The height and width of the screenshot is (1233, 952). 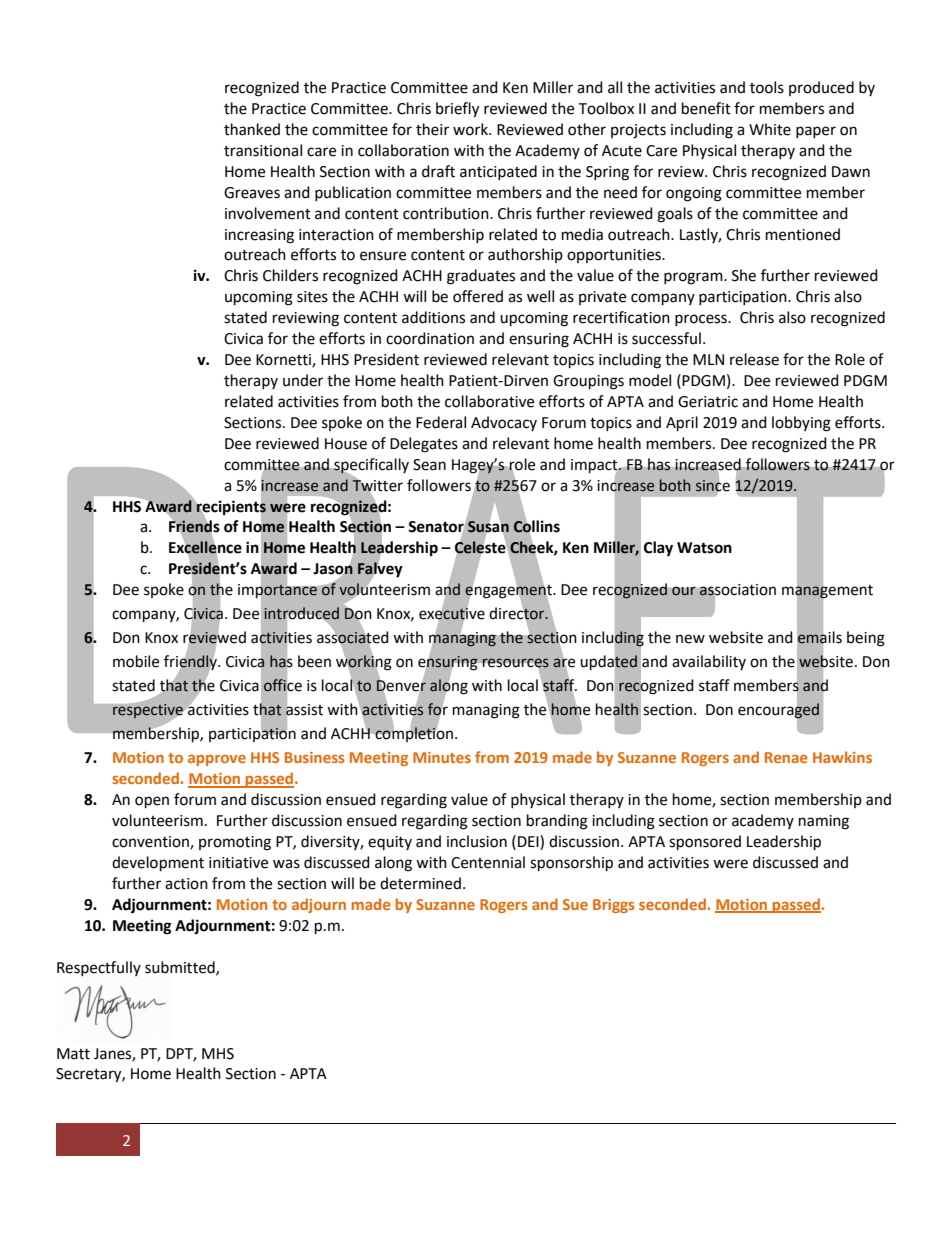 I want to click on Hawkins, so click(x=842, y=757).
